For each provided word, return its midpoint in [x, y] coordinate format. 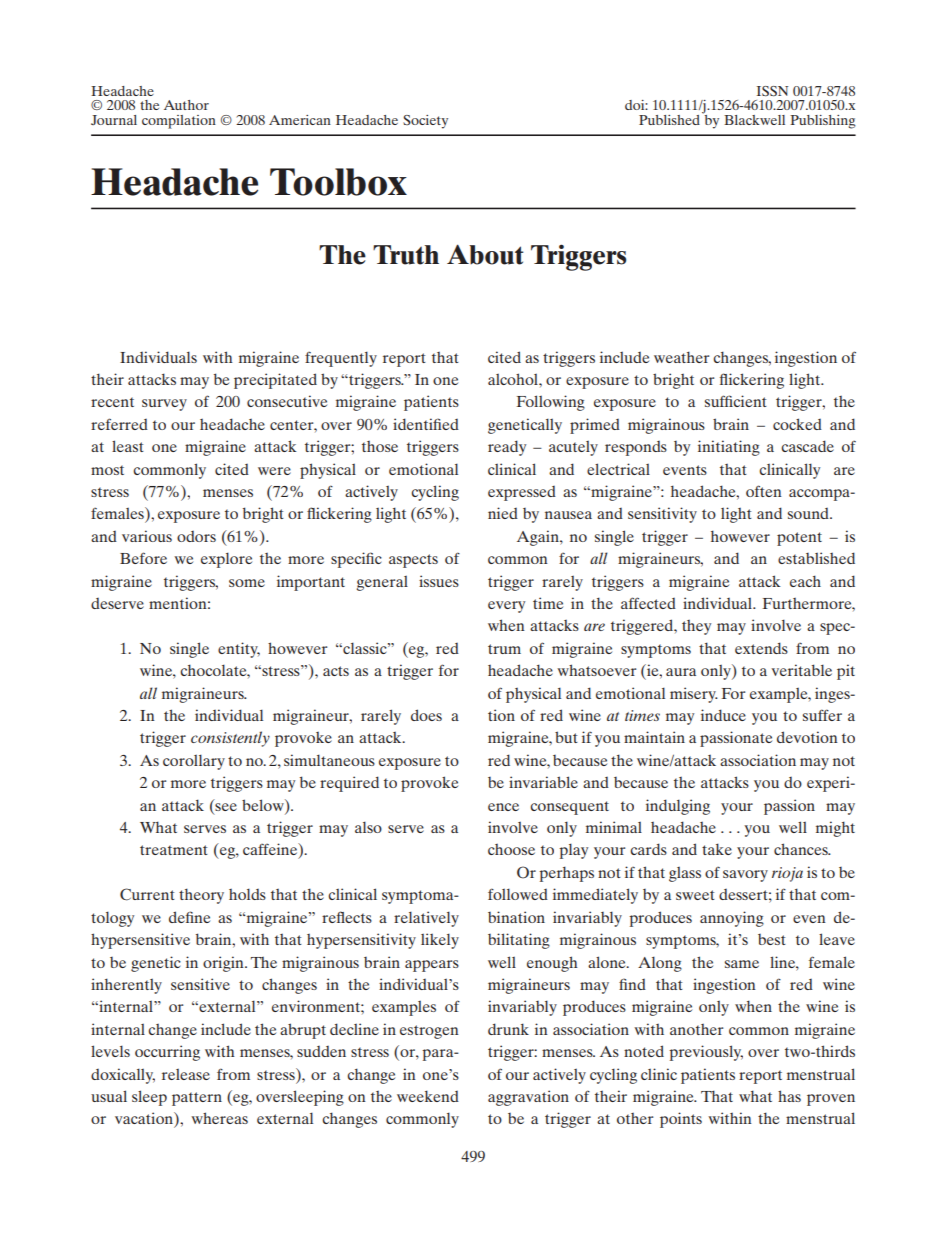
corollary [194, 762]
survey [164, 405]
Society [425, 122]
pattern [197, 1099]
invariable [543, 782]
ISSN [772, 91]
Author [186, 105]
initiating [729, 448]
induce [723, 715]
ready [507, 448]
